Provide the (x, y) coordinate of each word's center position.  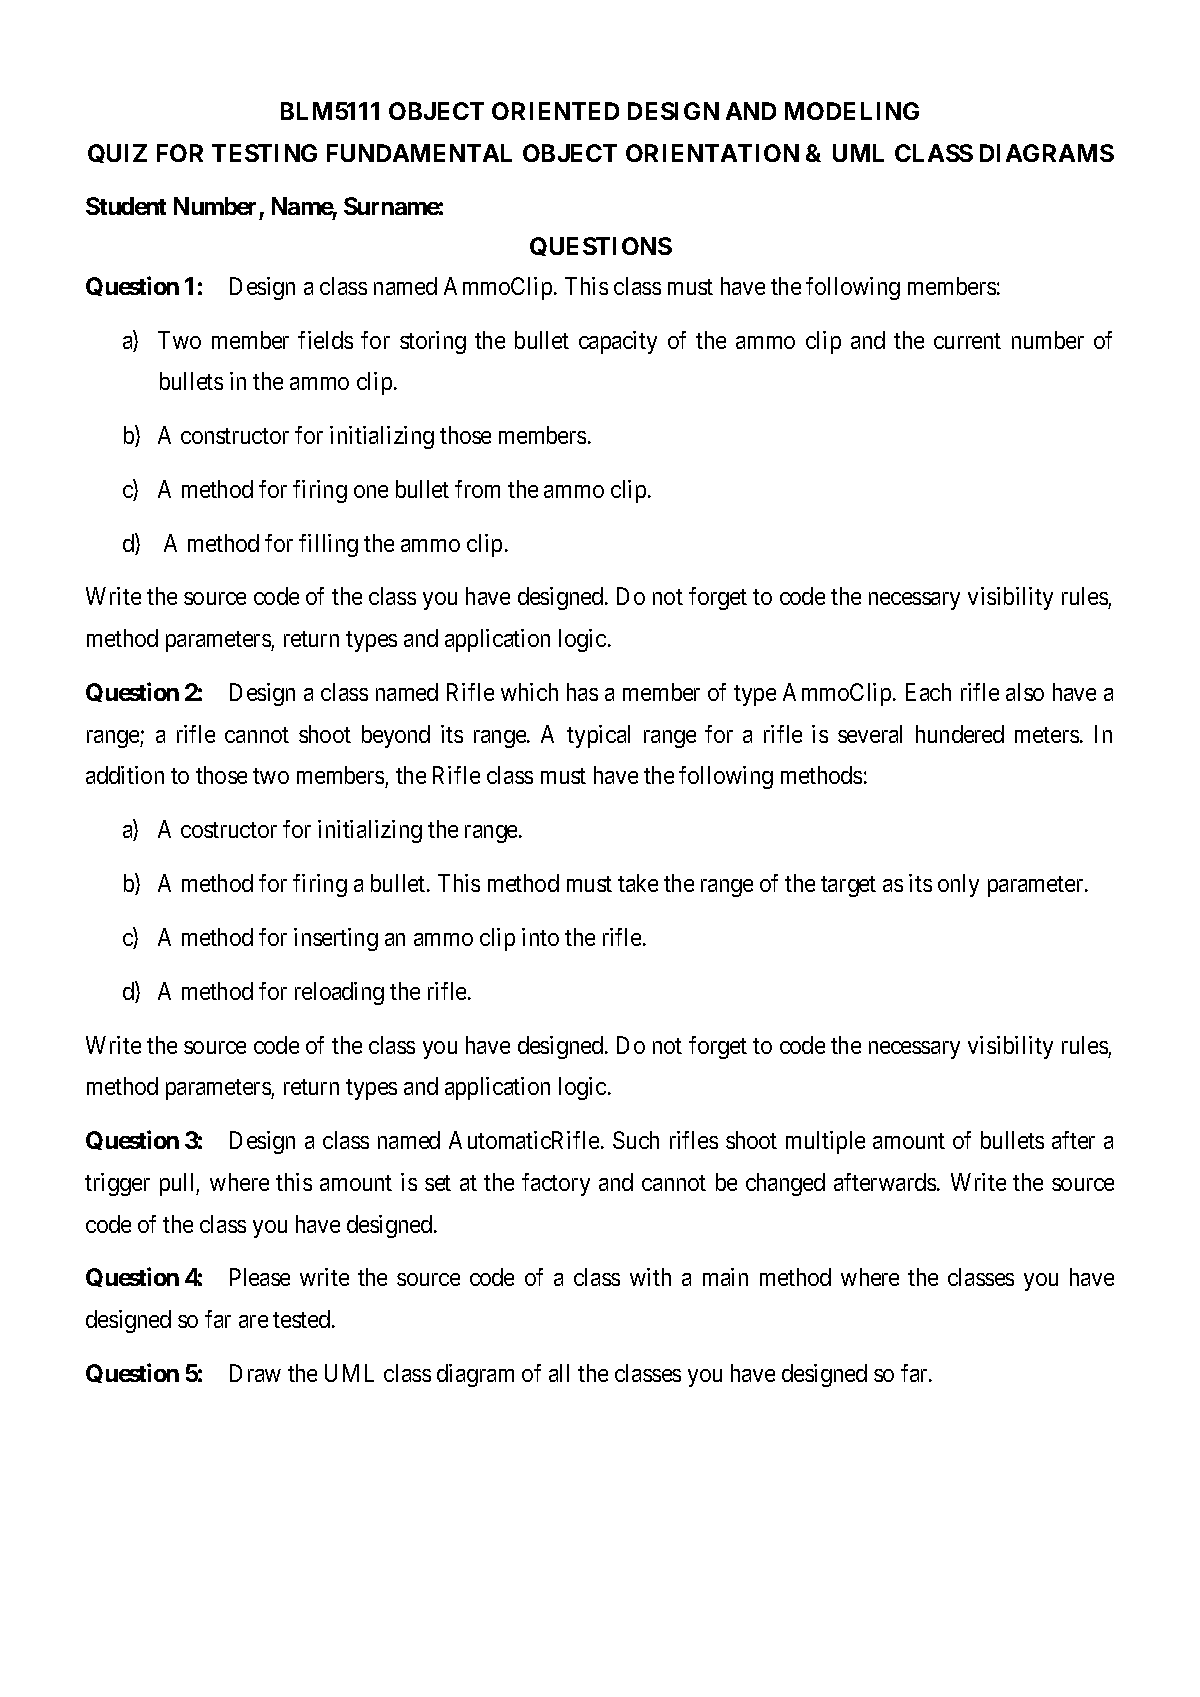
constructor (235, 436)
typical (598, 736)
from (477, 489)
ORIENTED (555, 111)
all (559, 1373)
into (540, 937)
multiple (825, 1142)
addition (125, 775)
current (967, 341)
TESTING (264, 153)
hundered (960, 734)
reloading (339, 993)
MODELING (852, 111)
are (253, 1321)
